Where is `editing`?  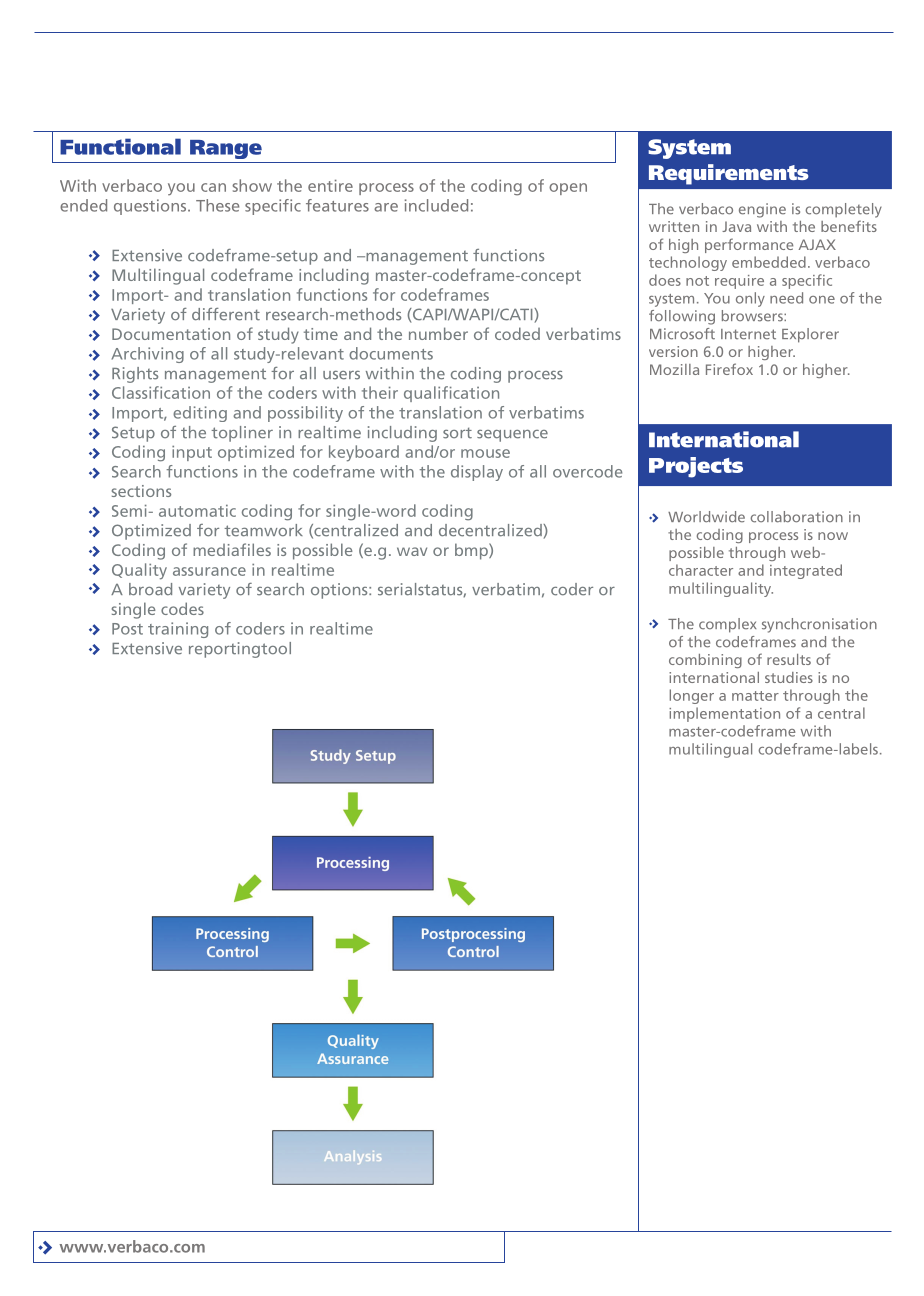 editing is located at coordinates (200, 414).
